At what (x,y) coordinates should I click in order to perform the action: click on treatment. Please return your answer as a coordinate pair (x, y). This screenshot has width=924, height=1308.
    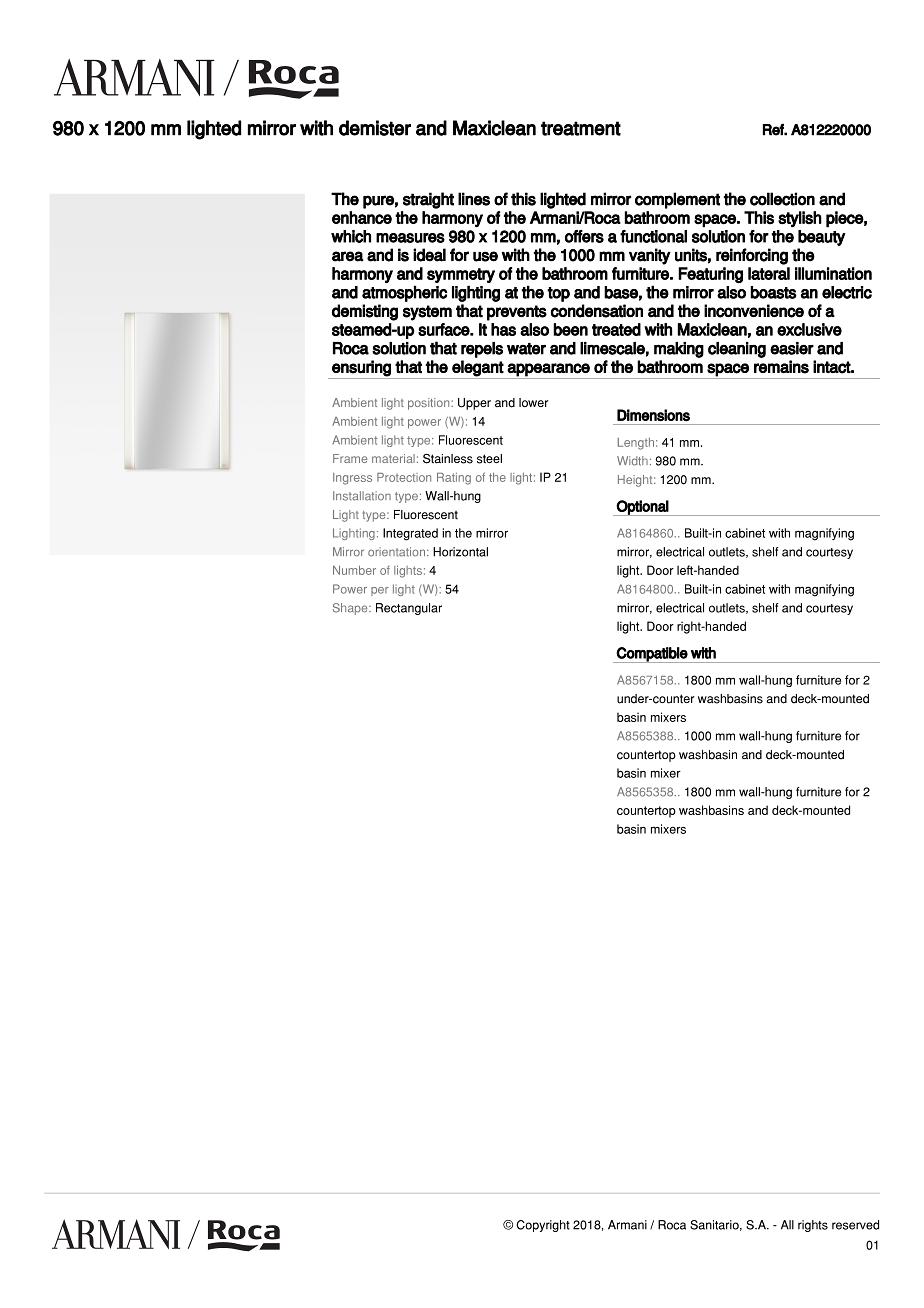
    Looking at the image, I should click on (581, 128).
